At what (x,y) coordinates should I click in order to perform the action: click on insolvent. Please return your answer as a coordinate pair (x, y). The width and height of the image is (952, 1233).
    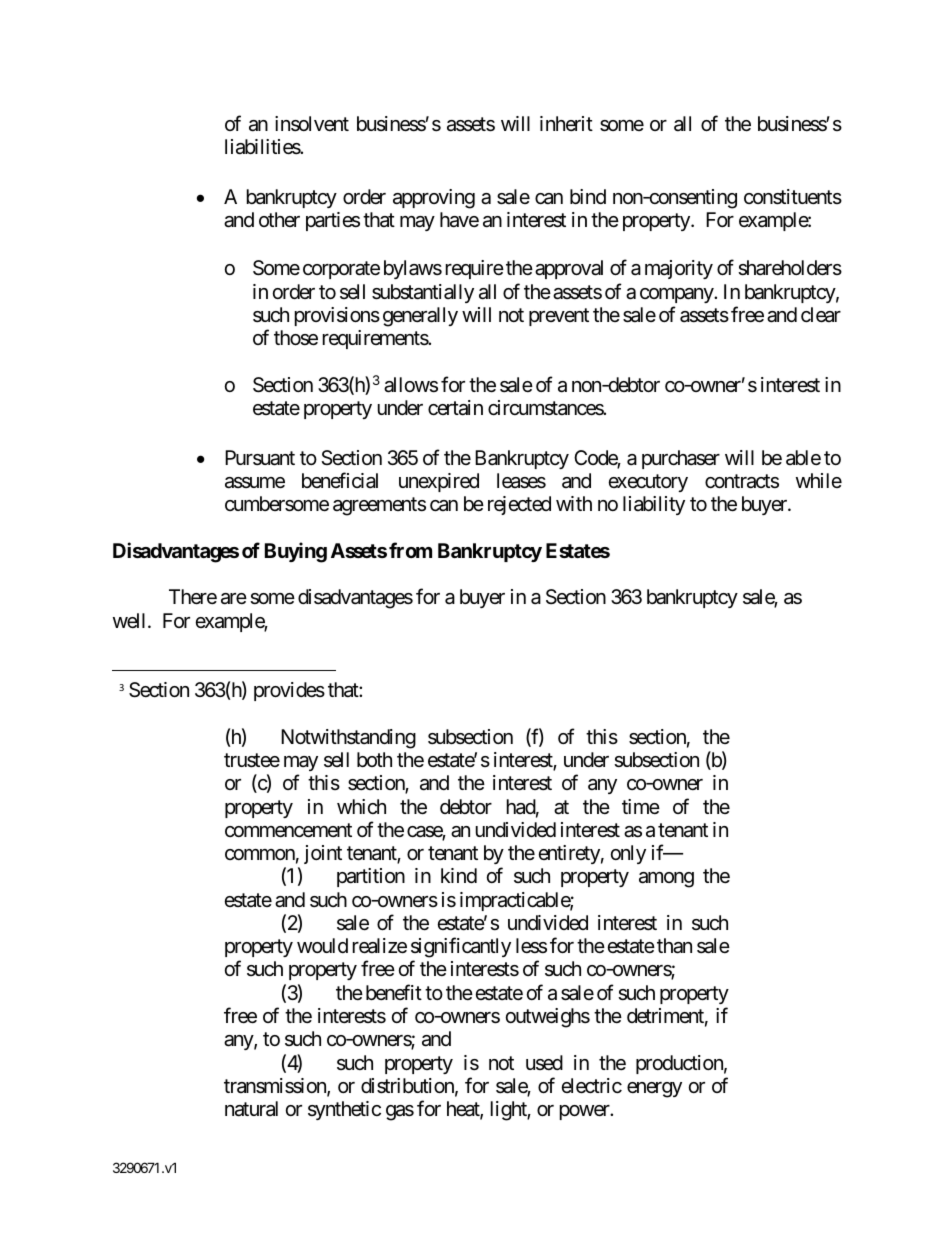
    Looking at the image, I should click on (312, 124).
